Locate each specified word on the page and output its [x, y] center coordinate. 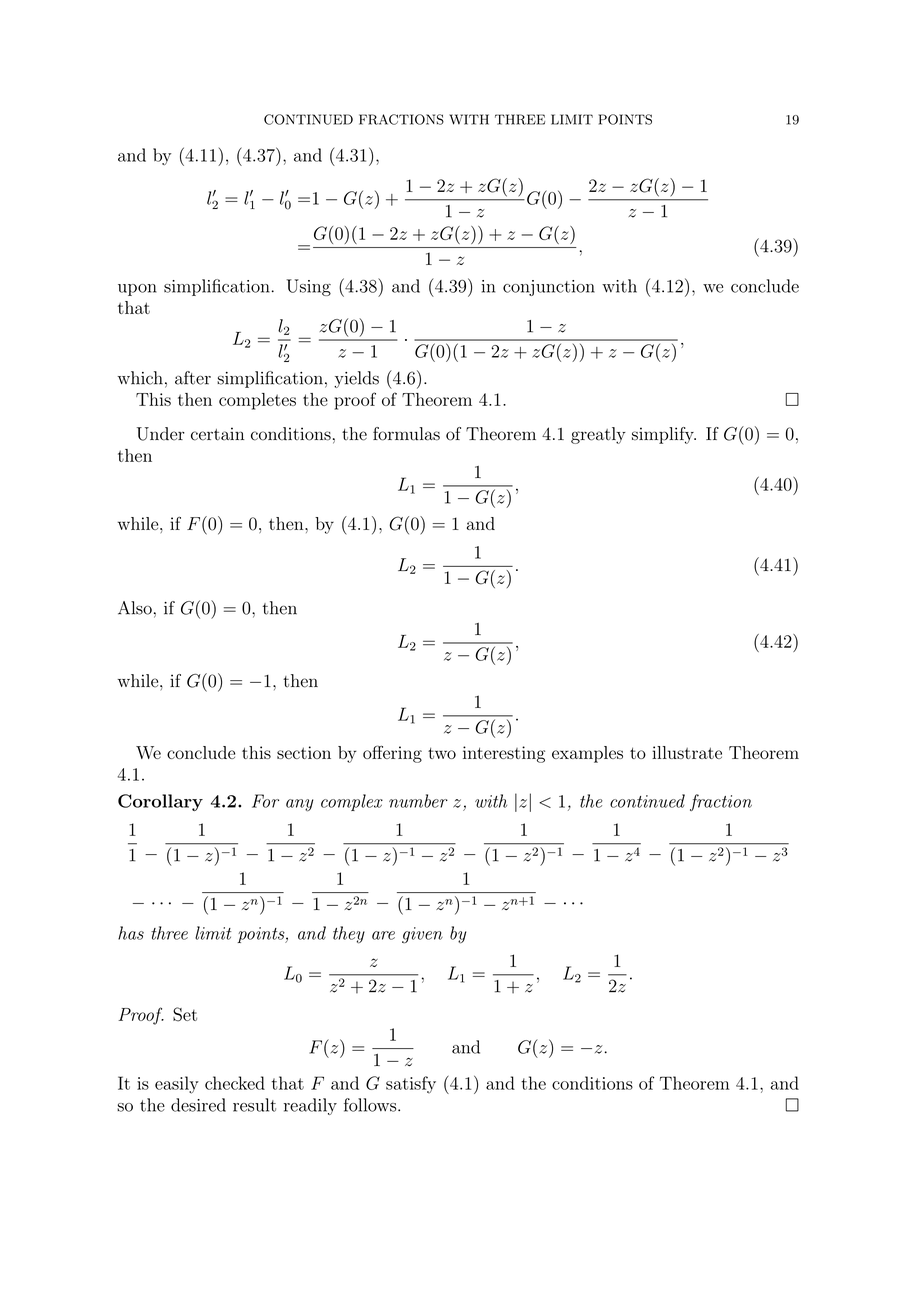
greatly [598, 435]
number [418, 801]
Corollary [160, 802]
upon [137, 290]
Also [135, 608]
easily [177, 1085]
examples [587, 754]
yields [356, 379]
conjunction [549, 288]
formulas [406, 434]
